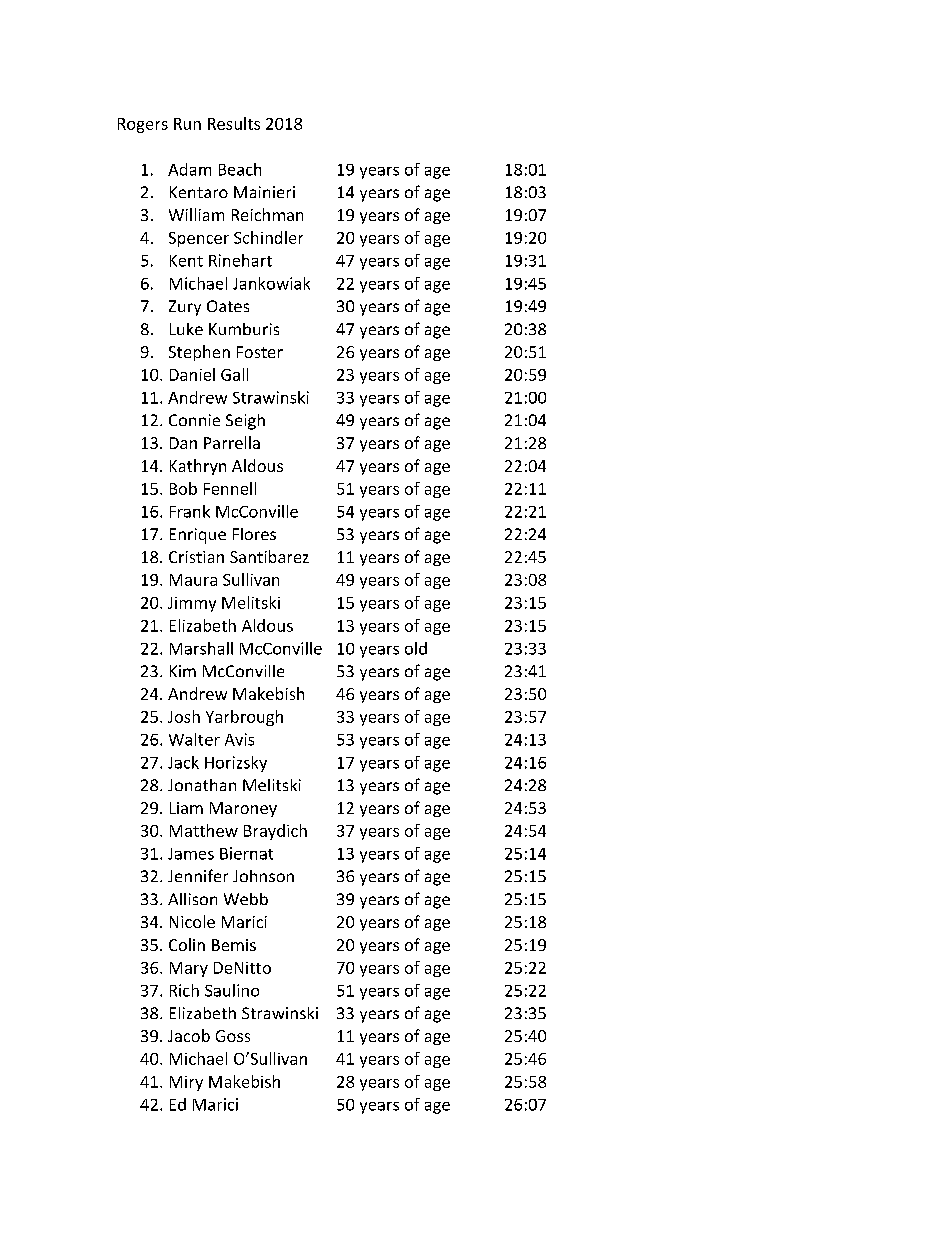  I want to click on Adam, so click(189, 169).
